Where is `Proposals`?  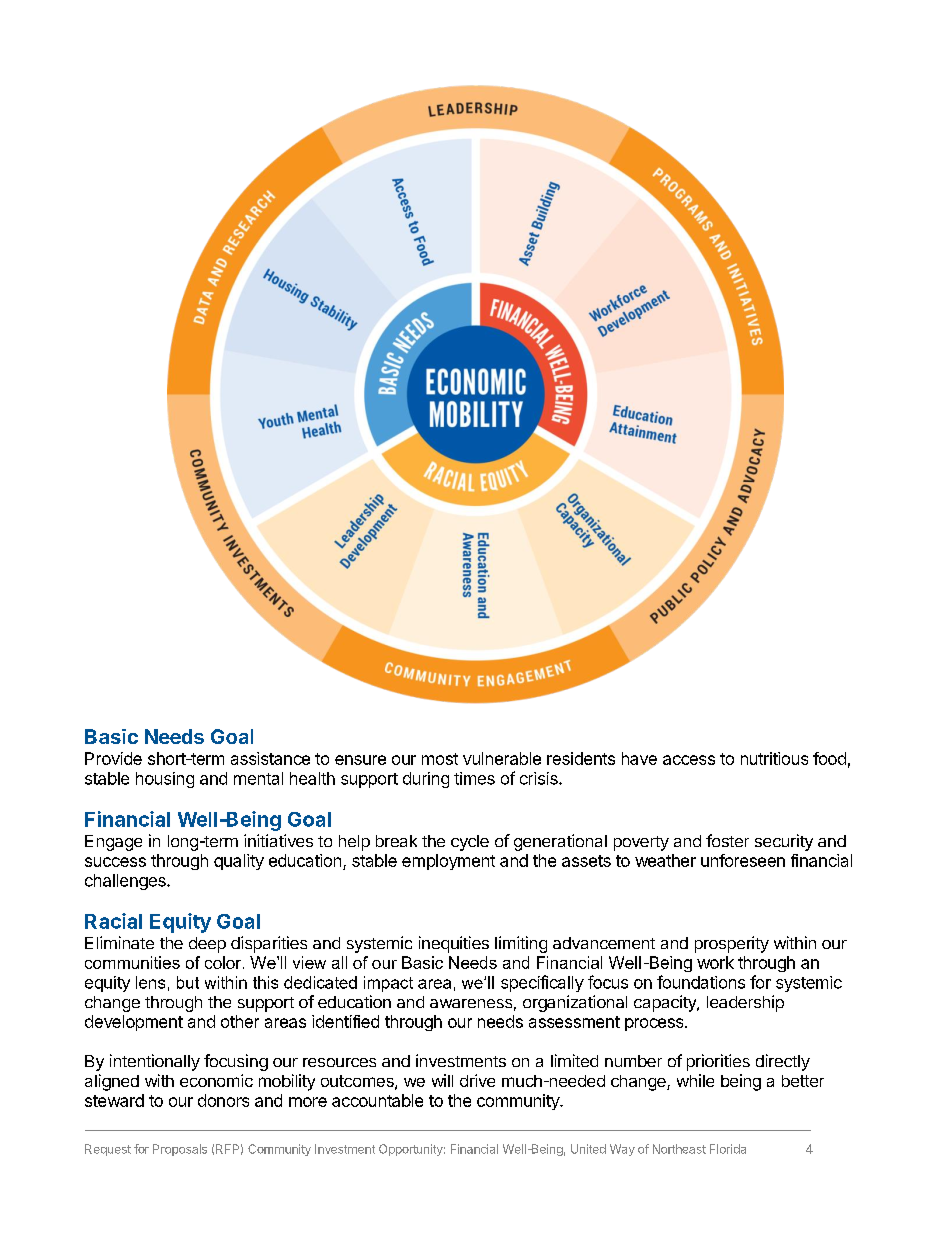
Proposals is located at coordinates (180, 1150).
